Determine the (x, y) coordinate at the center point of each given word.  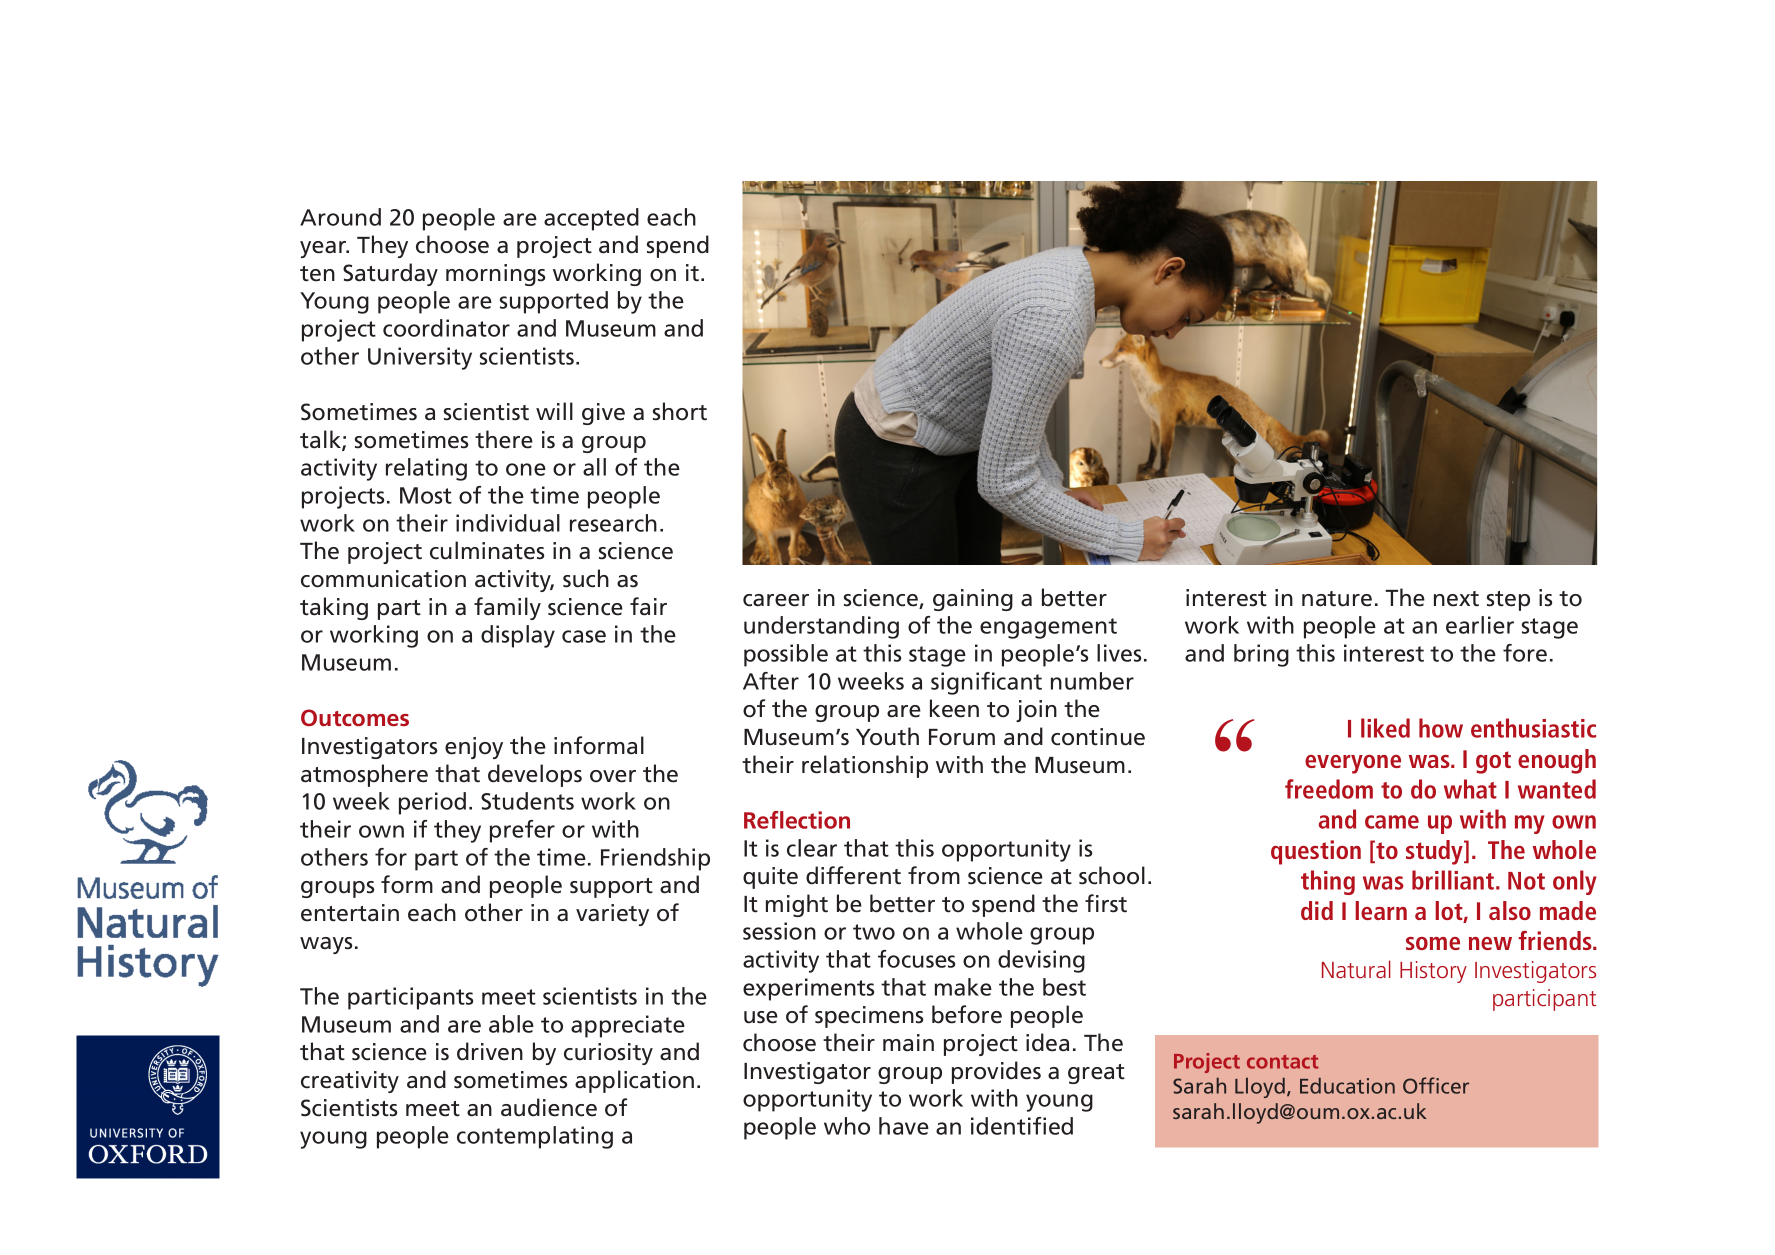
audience (549, 1107)
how (1441, 728)
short (680, 411)
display (518, 636)
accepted (591, 219)
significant (986, 683)
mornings (495, 275)
